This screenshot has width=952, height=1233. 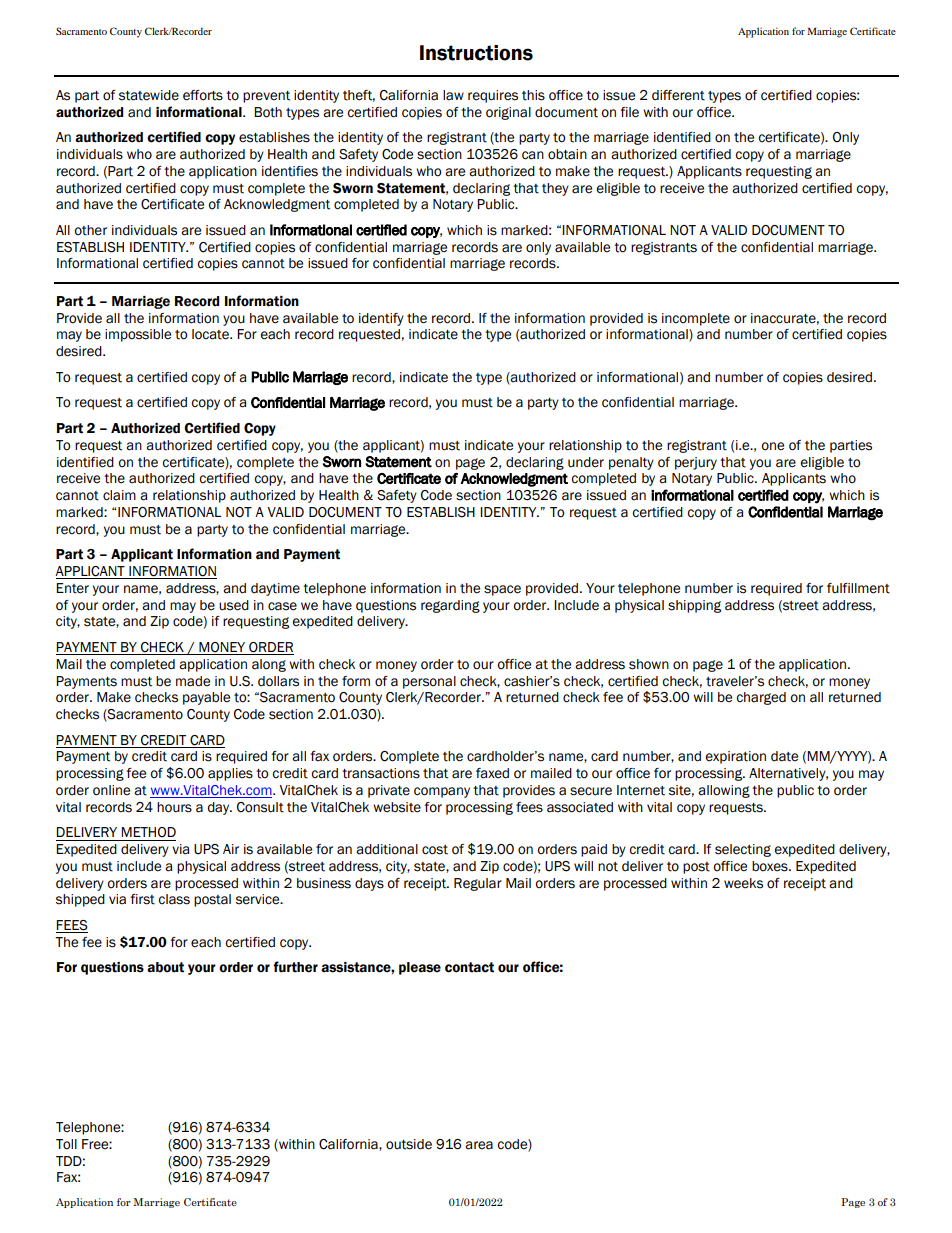 I want to click on used, so click(x=234, y=605).
